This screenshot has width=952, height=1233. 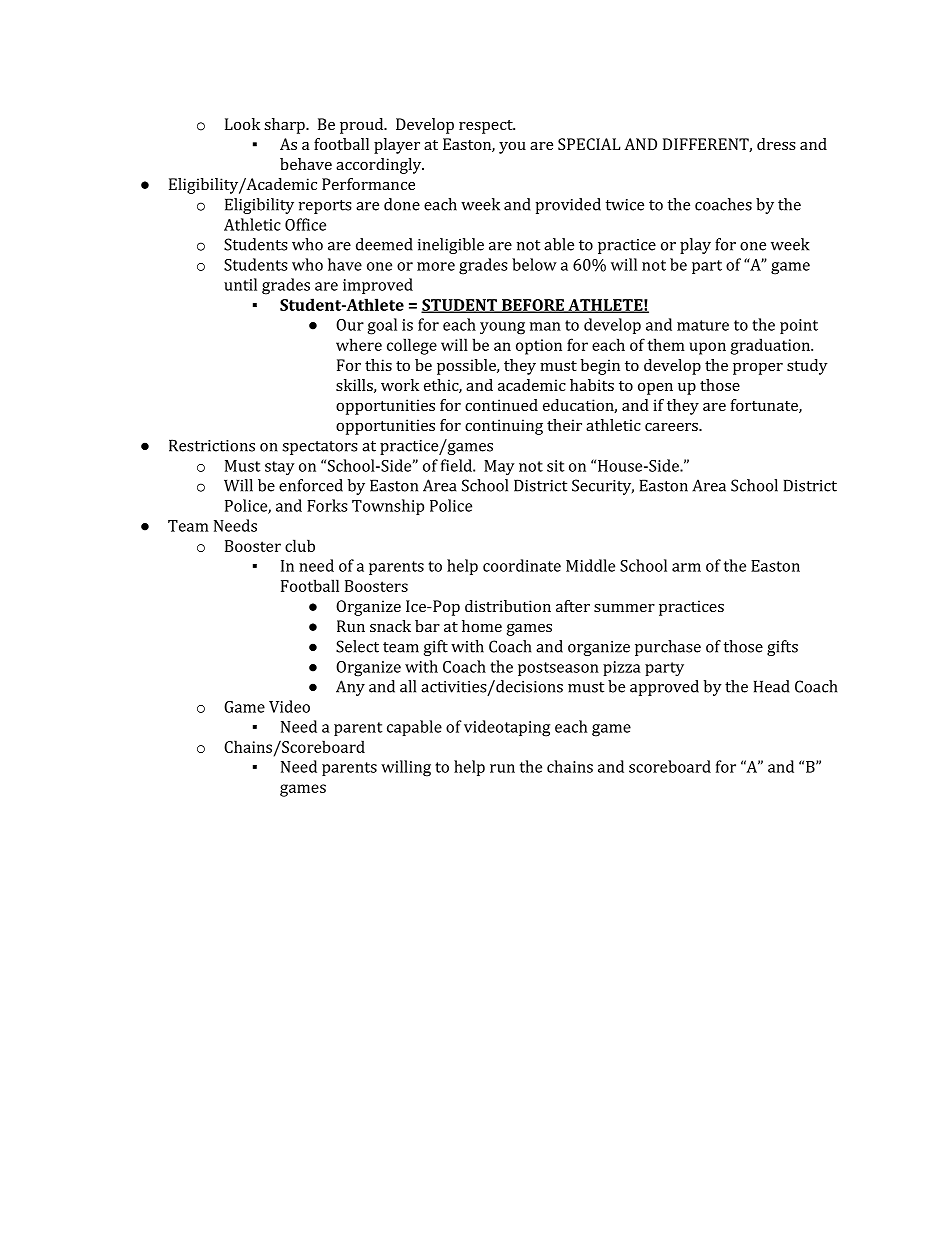 What do you see at coordinates (686, 567) in the screenshot?
I see `arm` at bounding box center [686, 567].
